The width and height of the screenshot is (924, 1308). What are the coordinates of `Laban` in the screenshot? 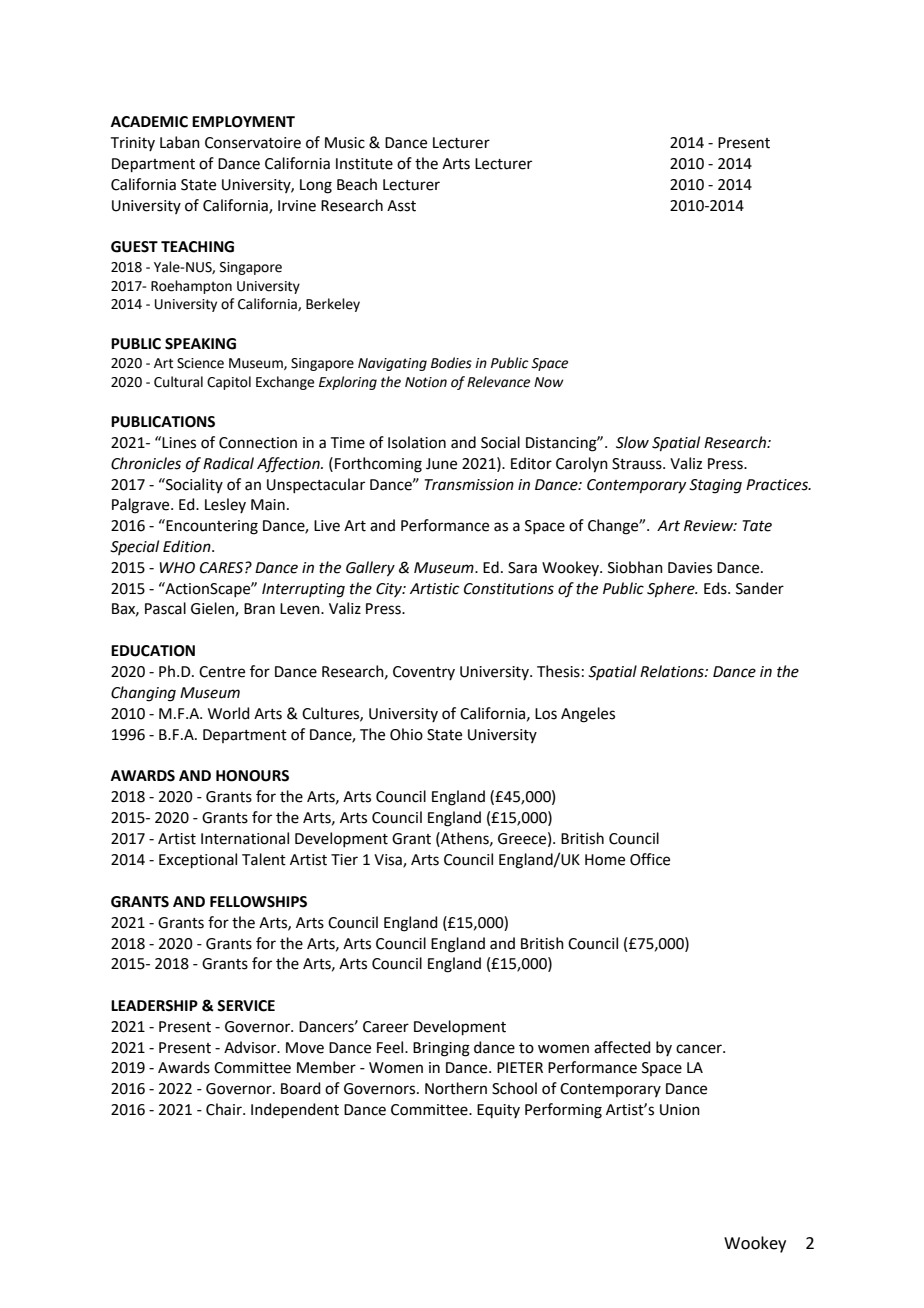 It's located at (180, 142).
